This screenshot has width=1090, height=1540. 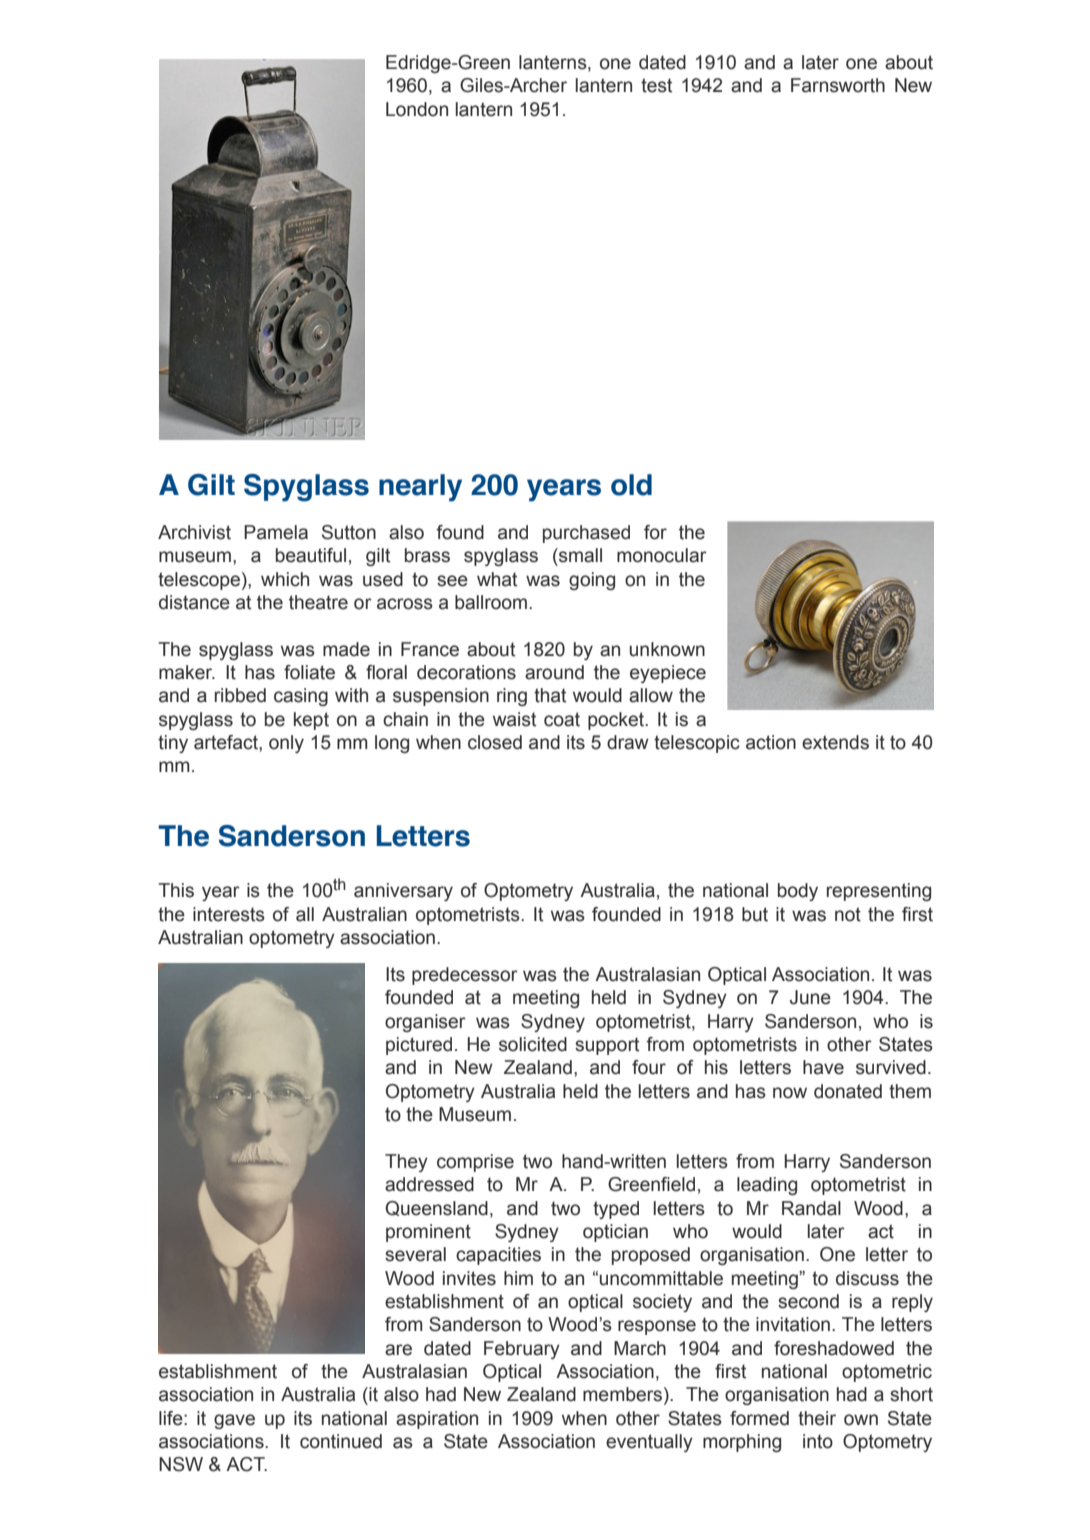 What do you see at coordinates (662, 555) in the screenshot?
I see `monocular` at bounding box center [662, 555].
